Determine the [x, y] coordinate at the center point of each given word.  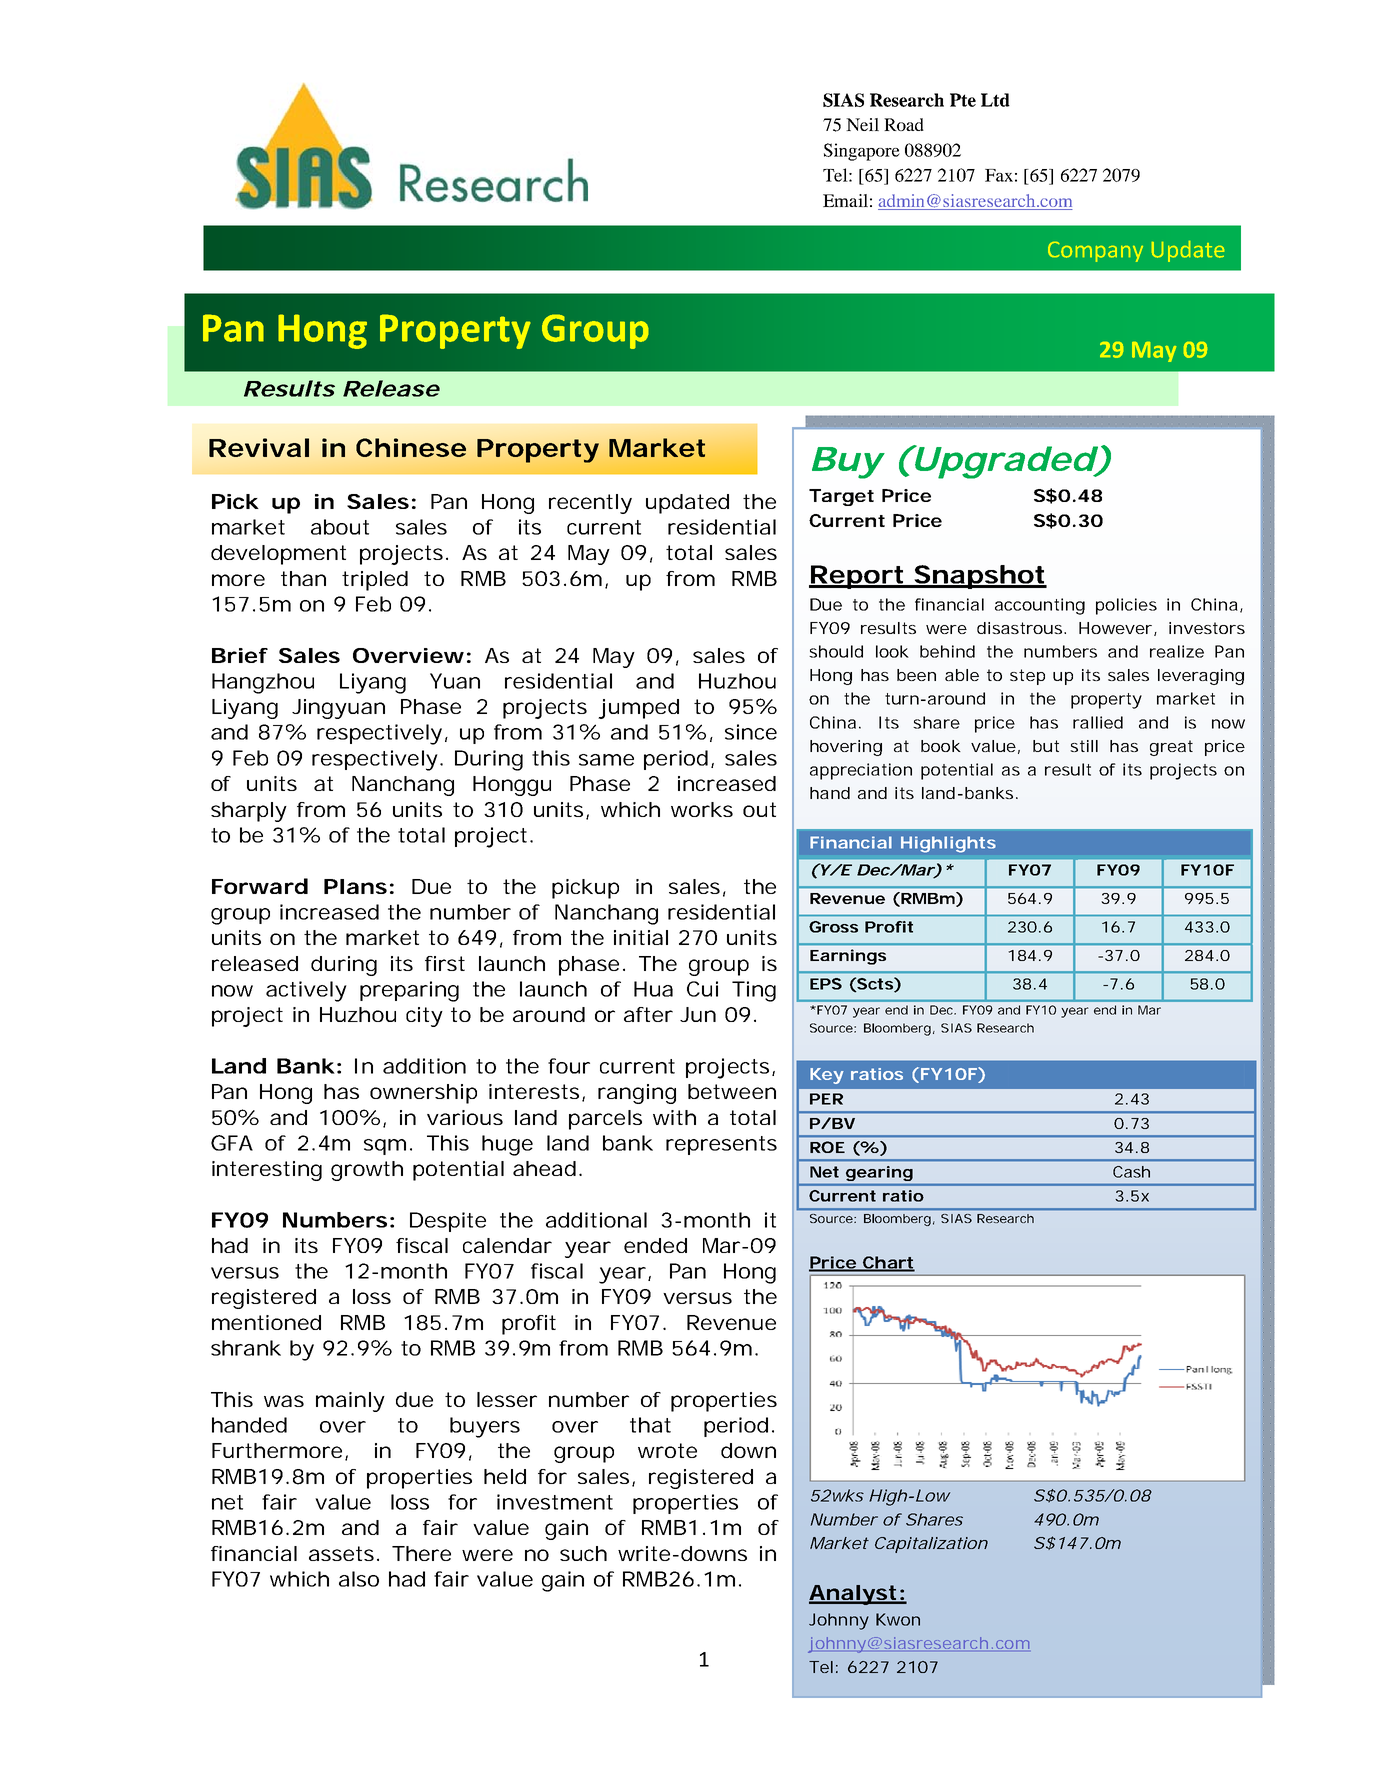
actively [306, 991]
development [278, 555]
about [340, 527]
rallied [1098, 722]
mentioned [266, 1322]
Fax [999, 175]
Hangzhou [263, 683]
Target [841, 497]
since [751, 732]
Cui [702, 989]
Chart [888, 1263]
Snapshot [979, 577]
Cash [1131, 1172]
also [359, 1579]
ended [655, 1245]
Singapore [862, 152]
